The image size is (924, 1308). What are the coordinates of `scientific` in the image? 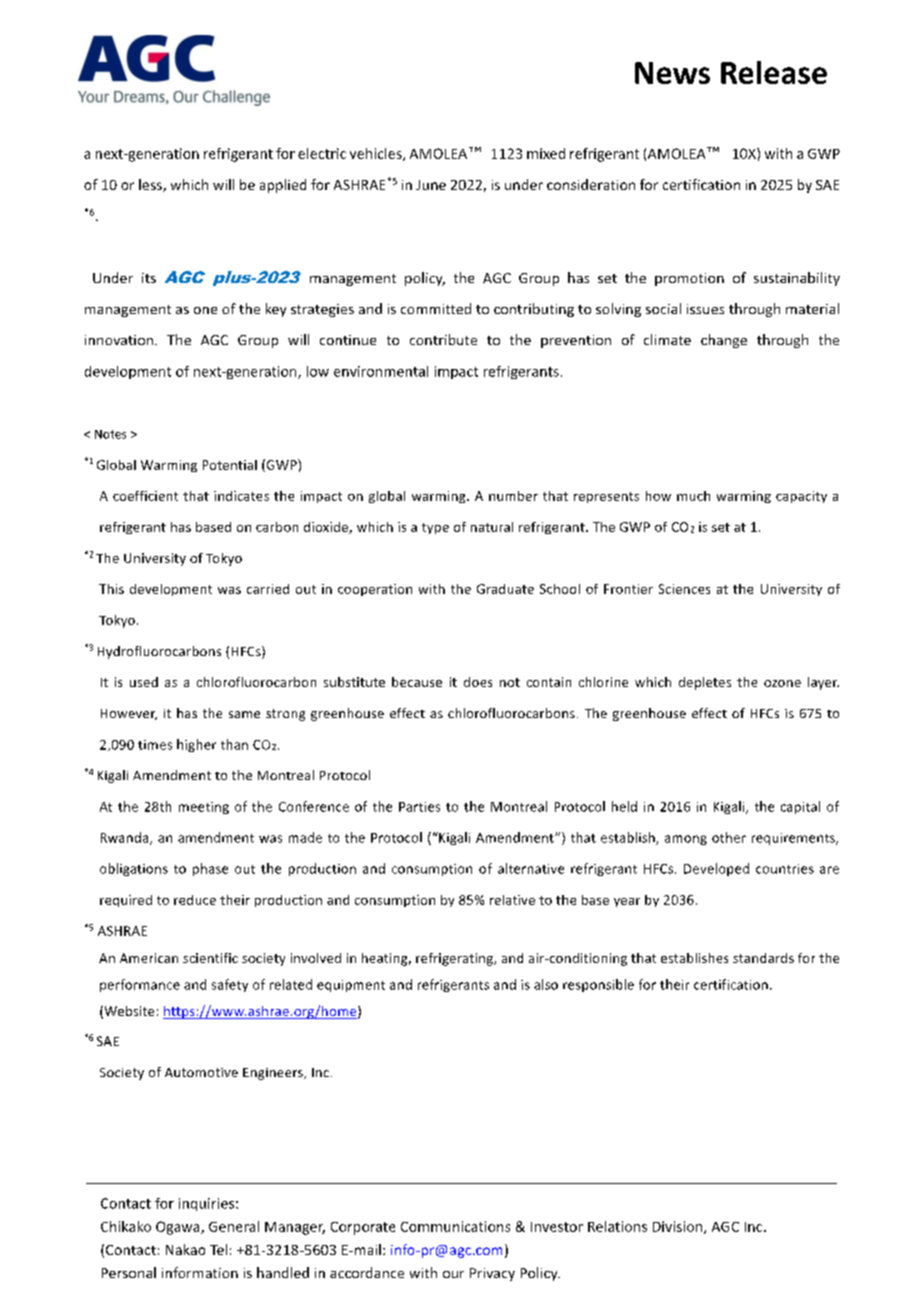 It's located at (210, 958).
